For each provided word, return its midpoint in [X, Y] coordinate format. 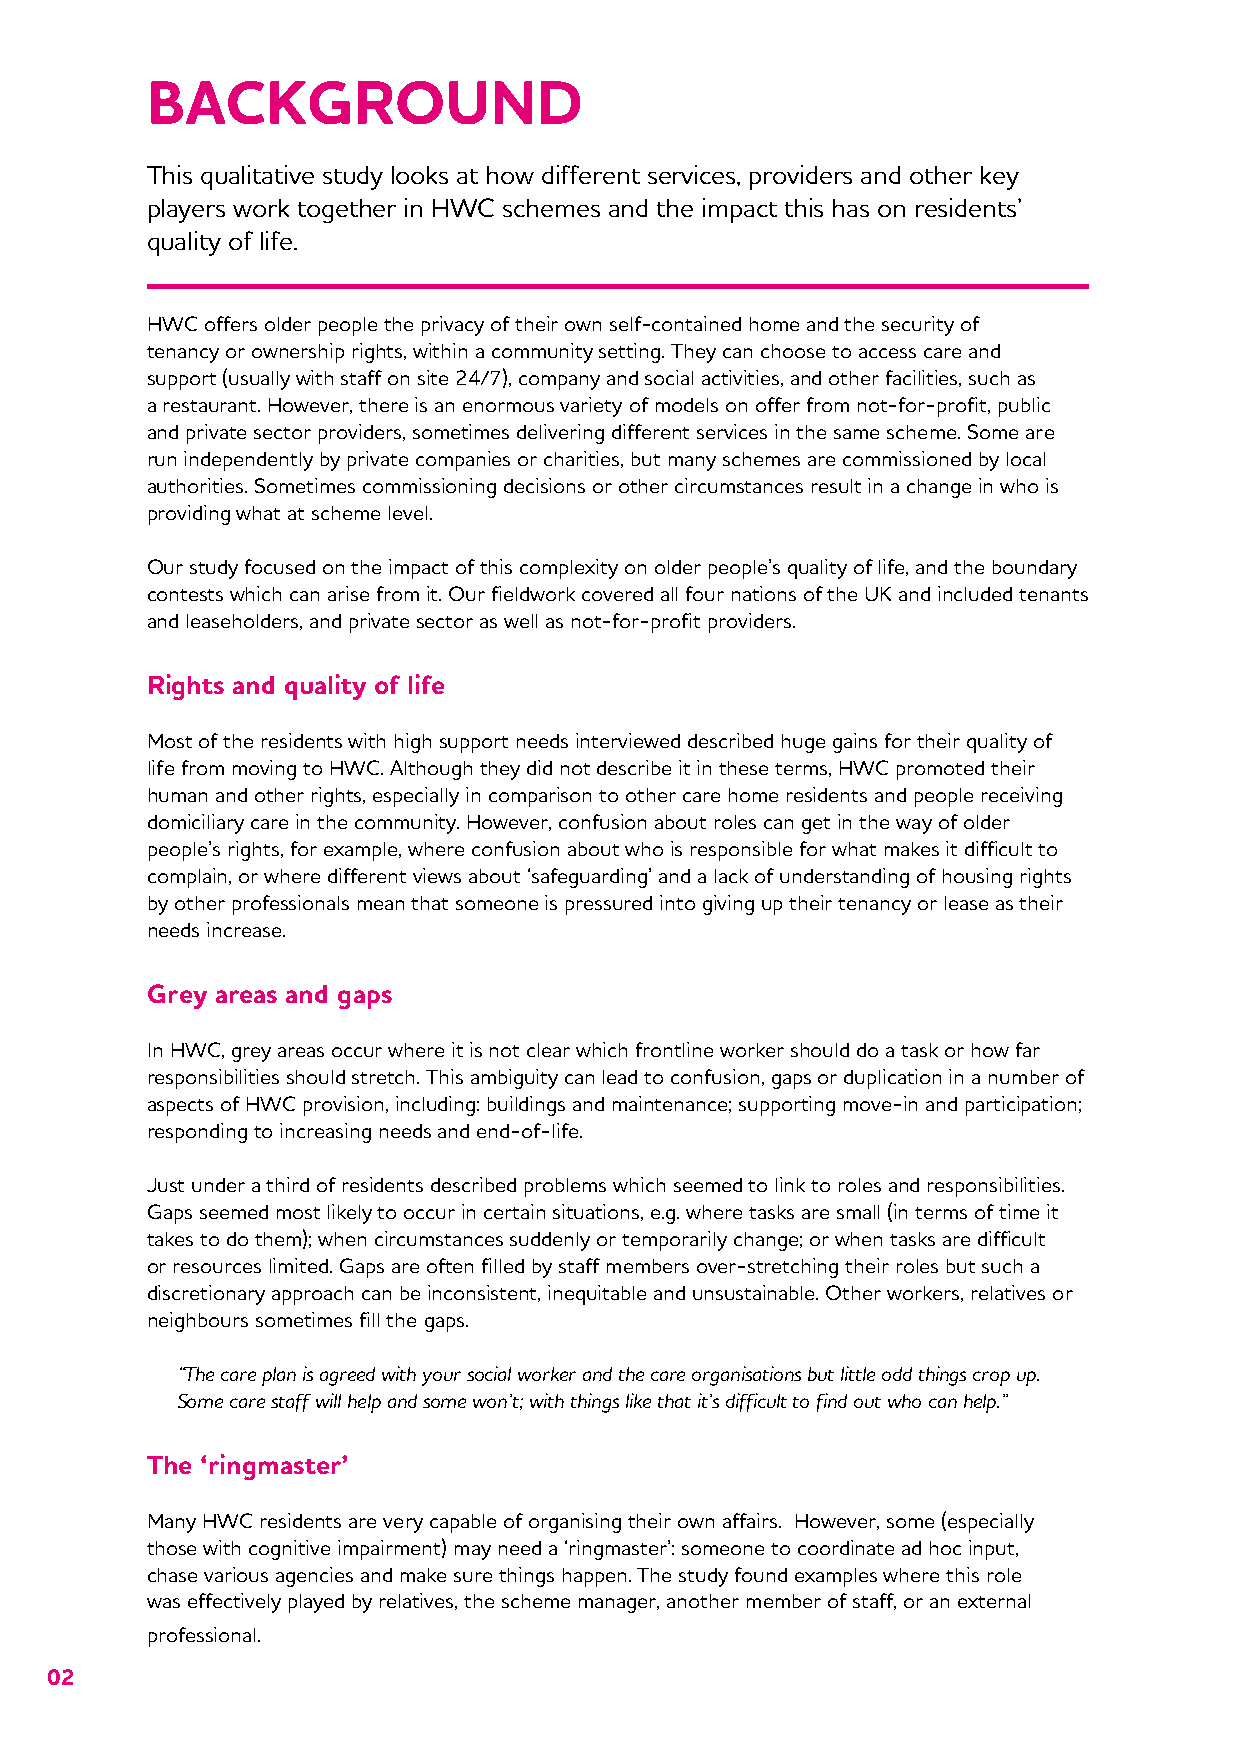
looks [420, 175]
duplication [892, 1079]
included [975, 593]
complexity [569, 569]
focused [280, 566]
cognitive [289, 1550]
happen [596, 1577]
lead [620, 1077]
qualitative [257, 177]
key [1000, 178]
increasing [325, 1133]
